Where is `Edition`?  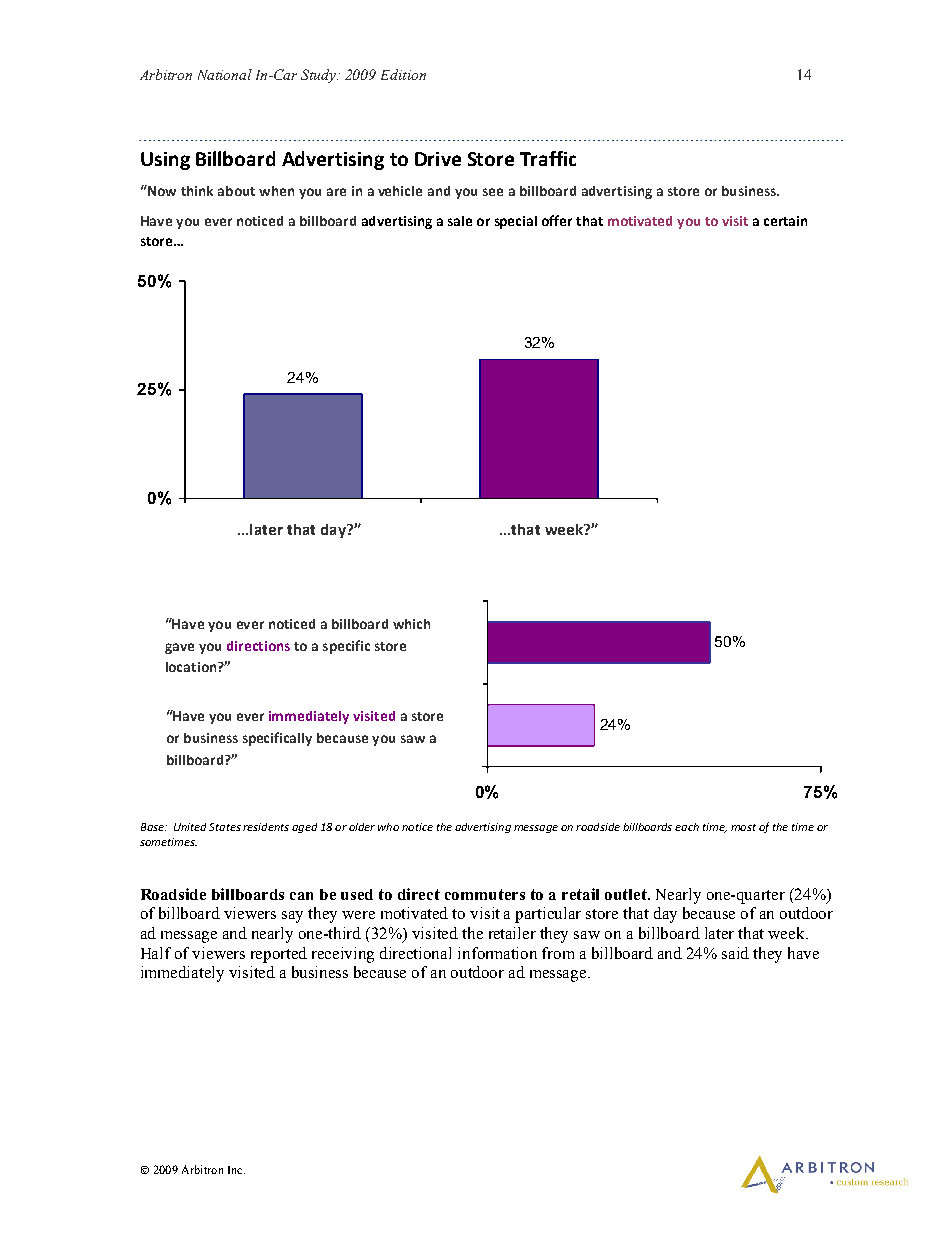 Edition is located at coordinates (403, 74).
